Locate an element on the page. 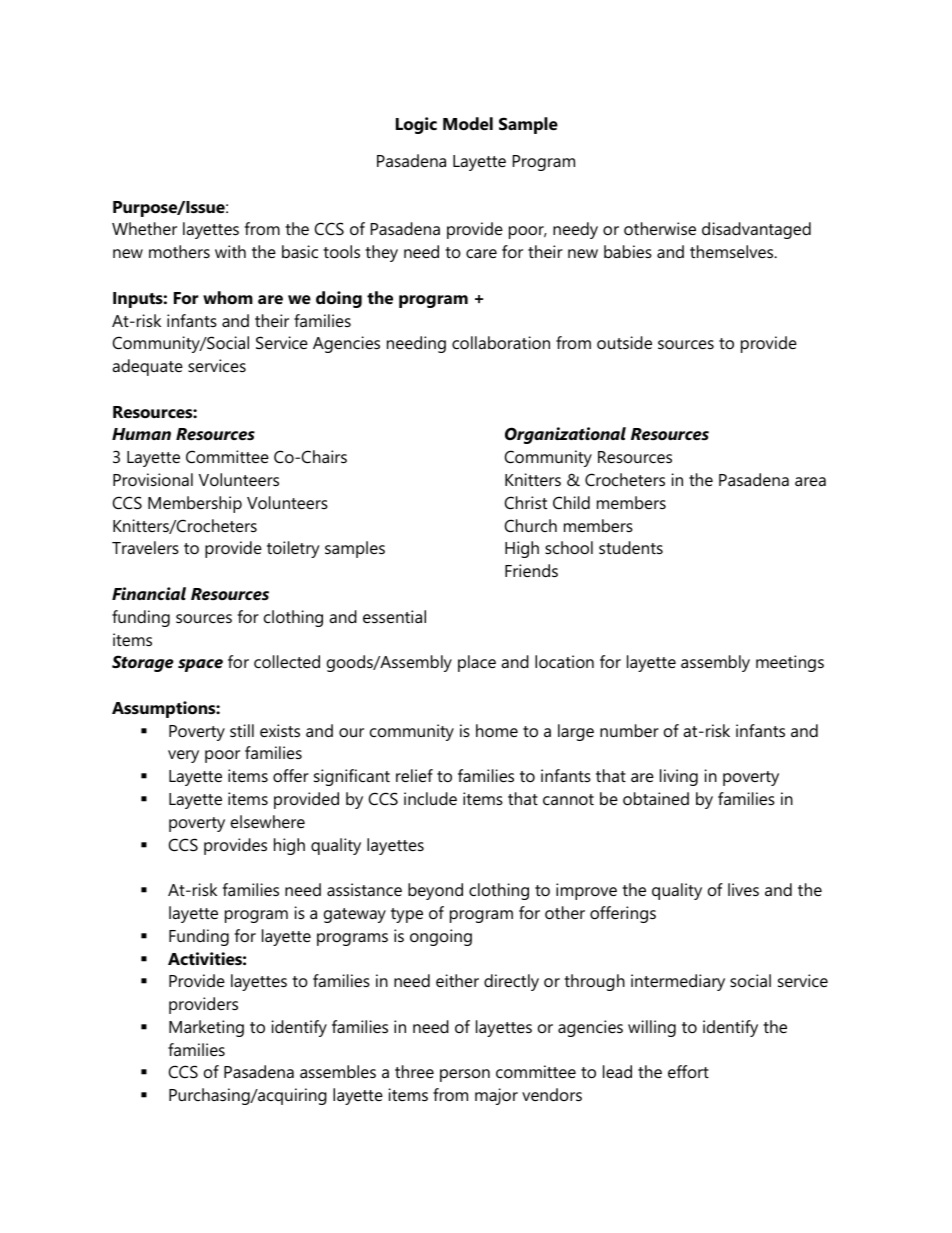  Financial is located at coordinates (149, 593).
